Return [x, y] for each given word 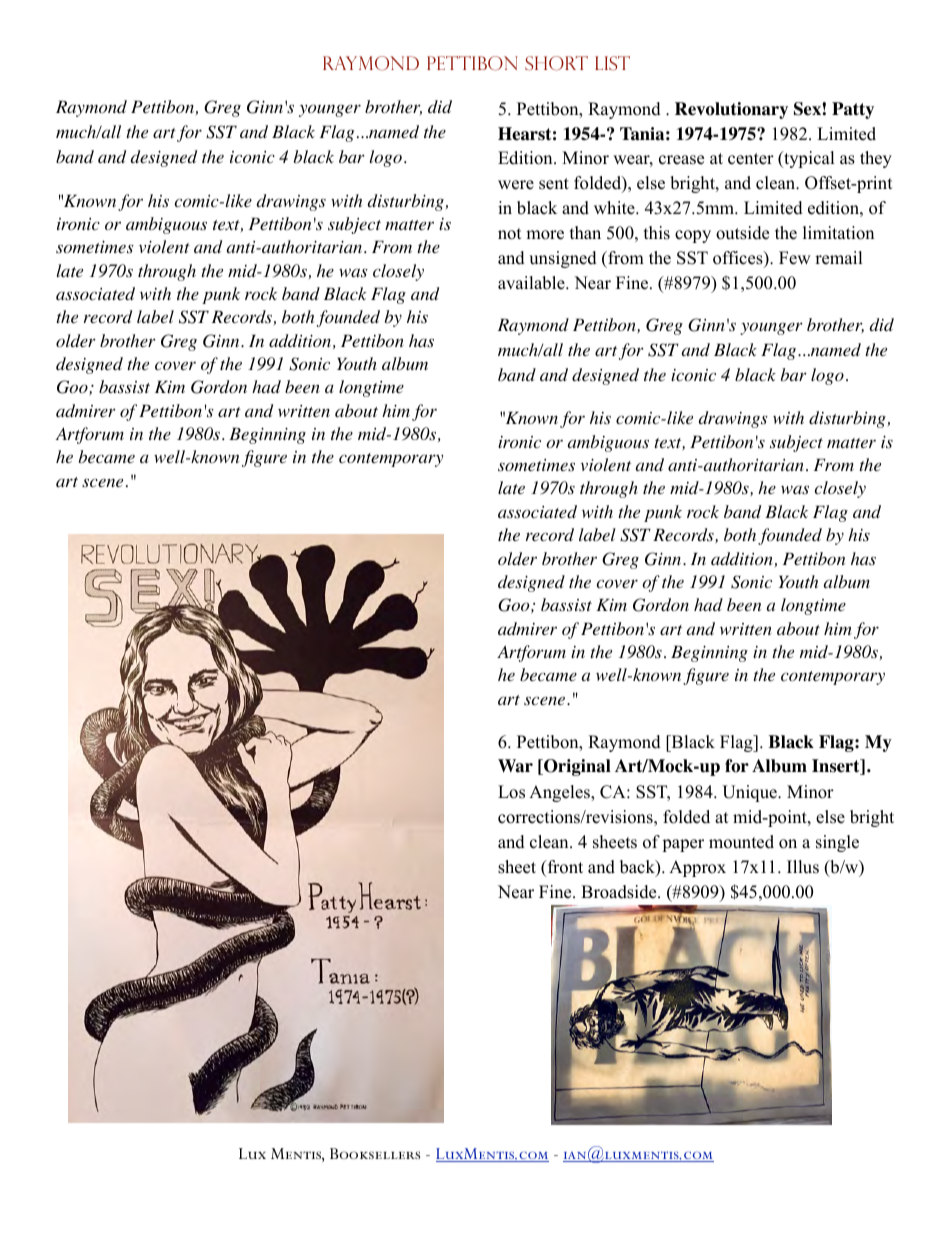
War [515, 766]
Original [576, 767]
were [516, 185]
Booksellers [375, 1153]
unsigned [563, 259]
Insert [837, 767]
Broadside [620, 892]
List [612, 63]
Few [795, 258]
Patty [853, 110]
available [532, 283]
